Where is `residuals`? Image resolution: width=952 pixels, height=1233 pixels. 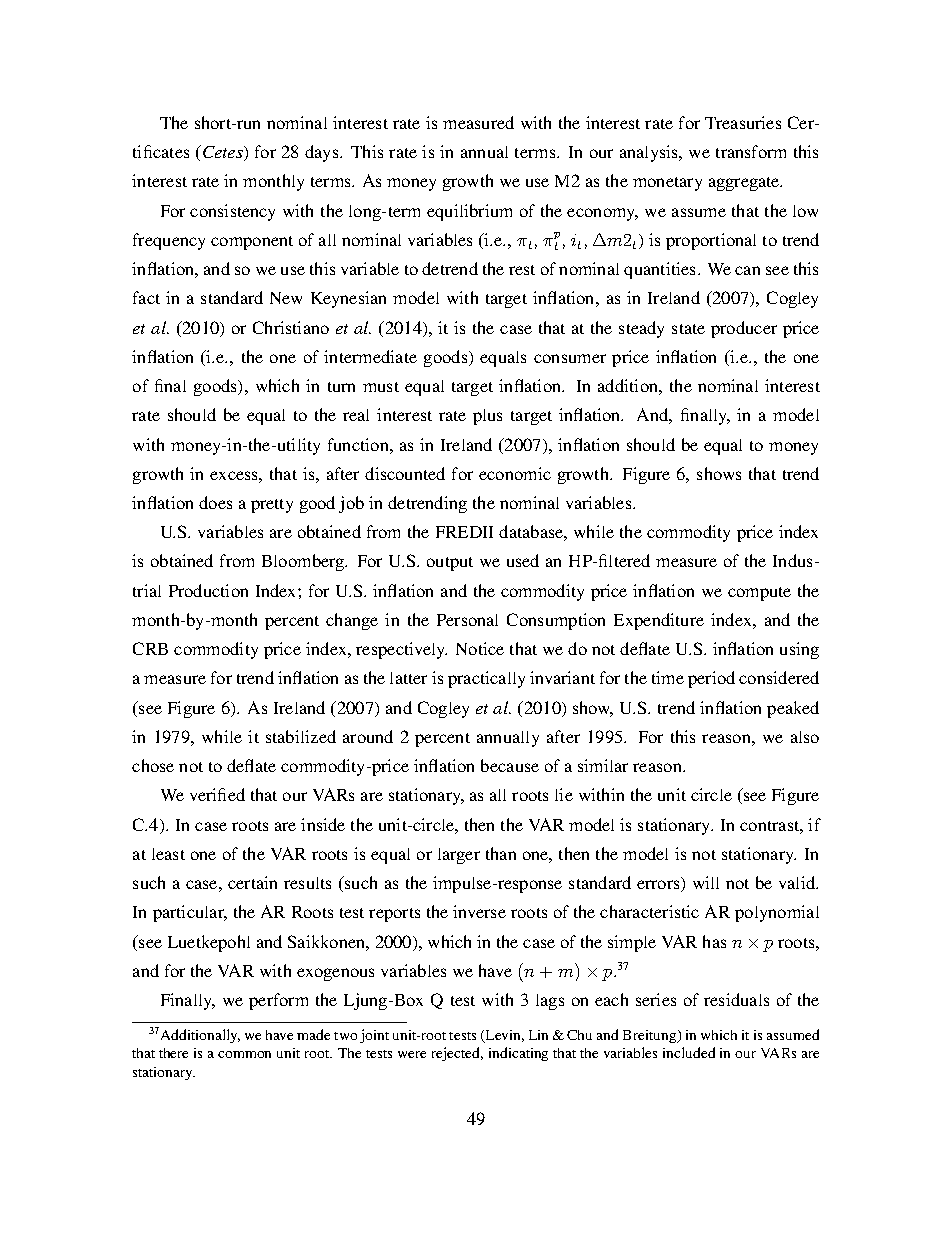 residuals is located at coordinates (736, 999).
